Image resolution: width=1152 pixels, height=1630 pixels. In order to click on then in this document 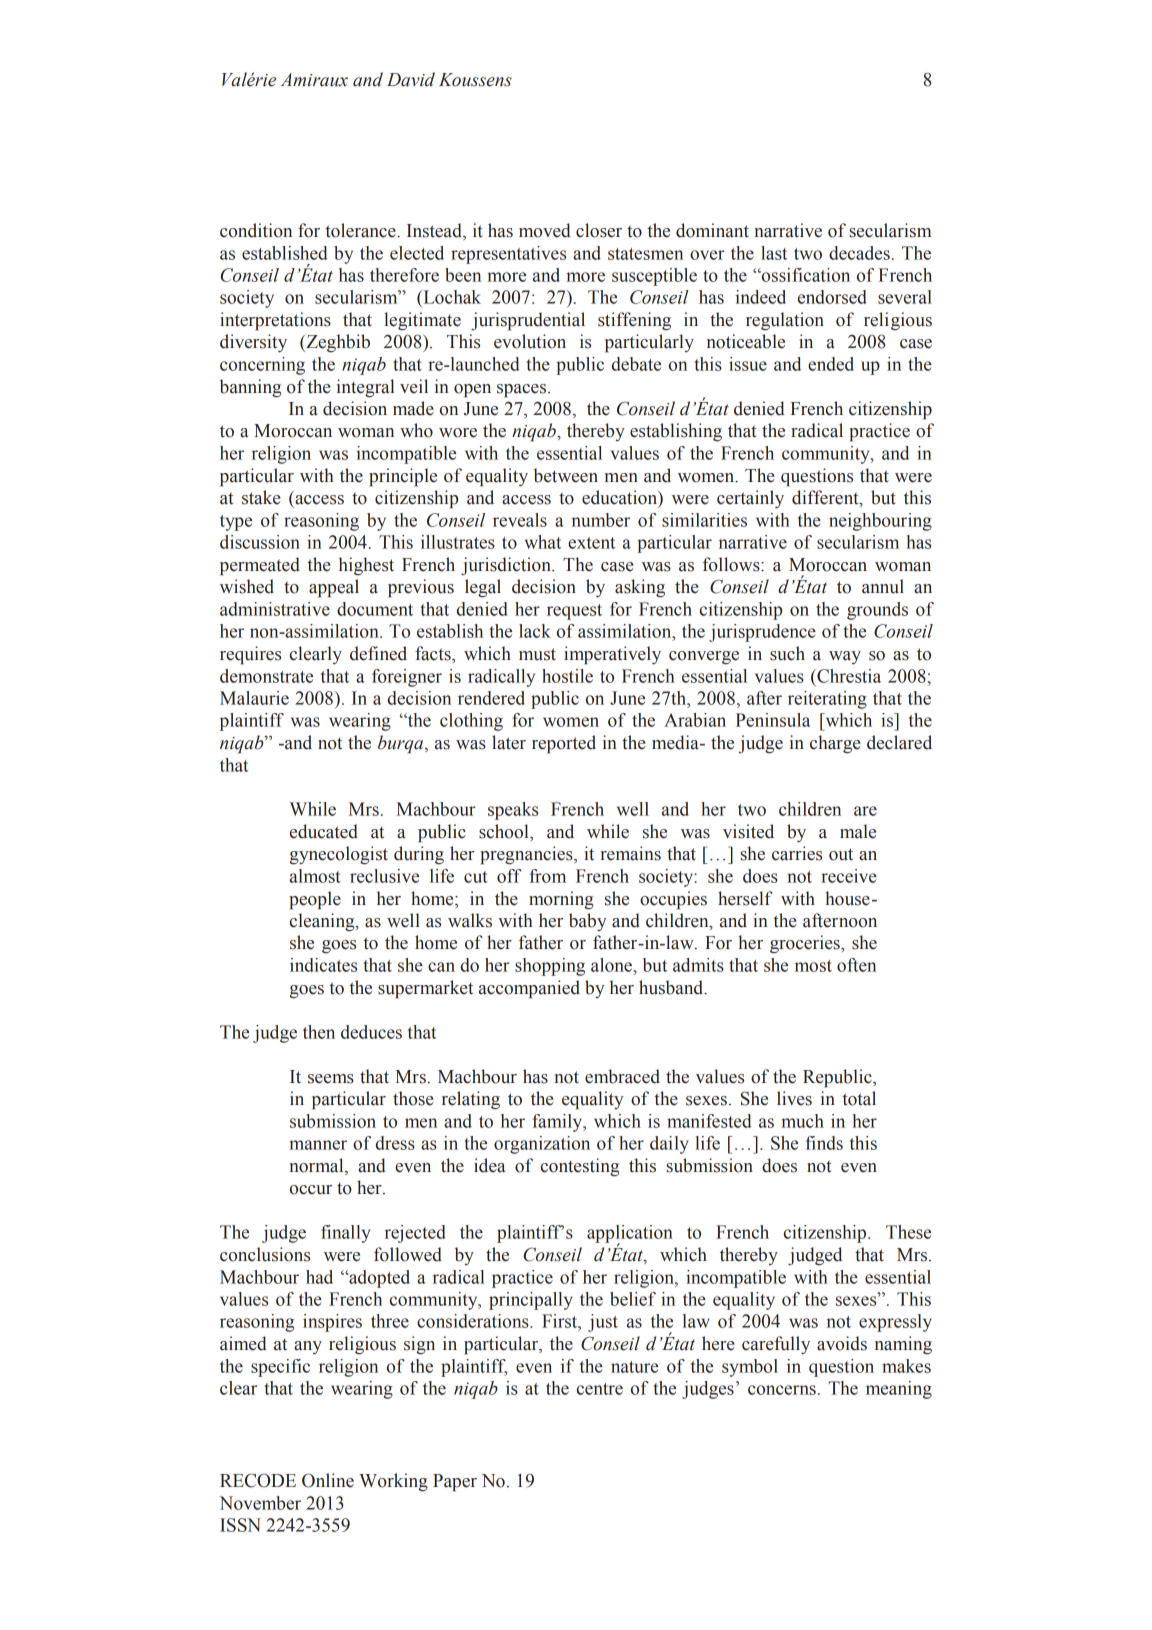, I will do `click(319, 1032)`.
